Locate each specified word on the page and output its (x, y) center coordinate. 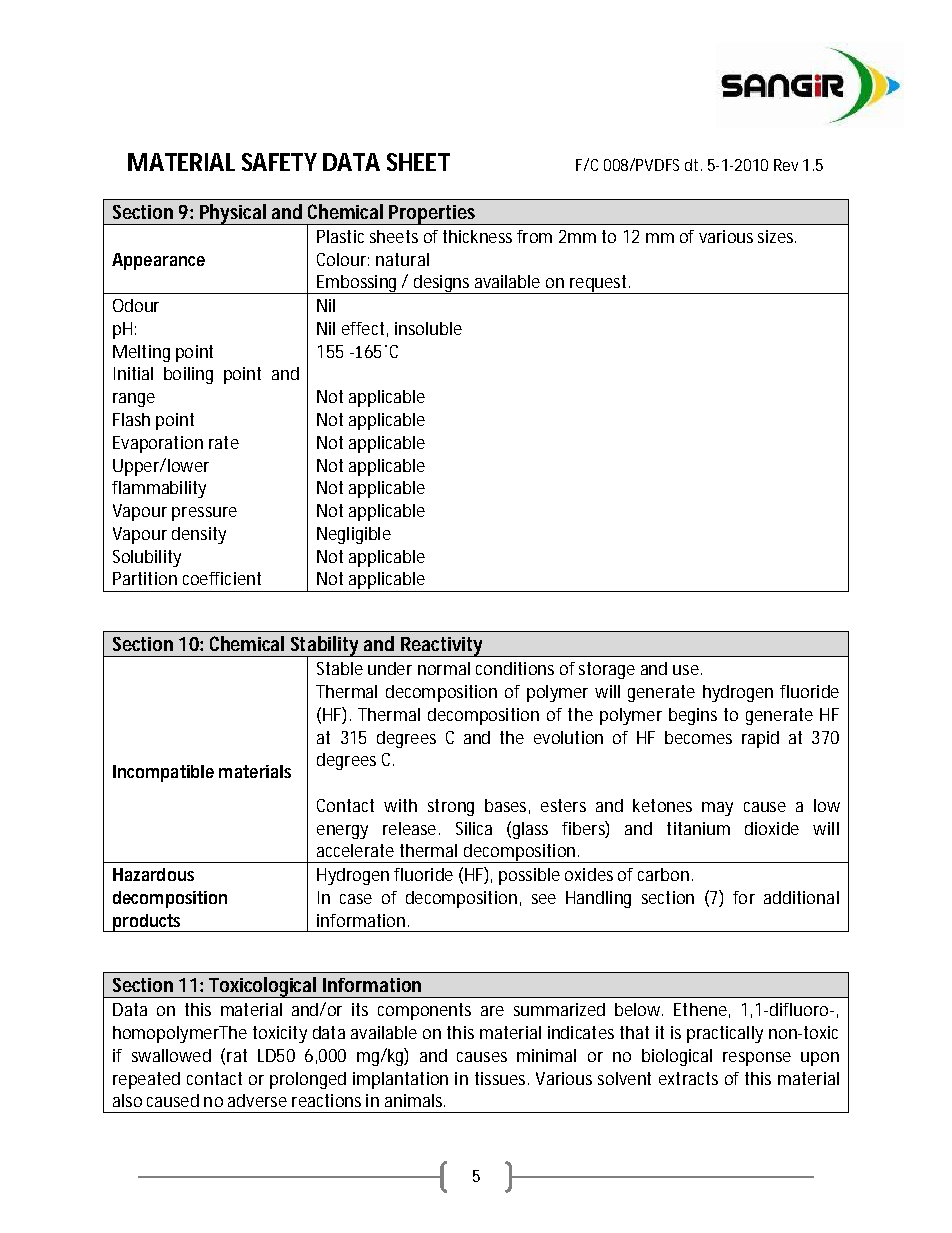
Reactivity (442, 647)
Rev (786, 165)
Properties (433, 215)
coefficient (222, 578)
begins (693, 716)
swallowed (171, 1055)
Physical (232, 214)
